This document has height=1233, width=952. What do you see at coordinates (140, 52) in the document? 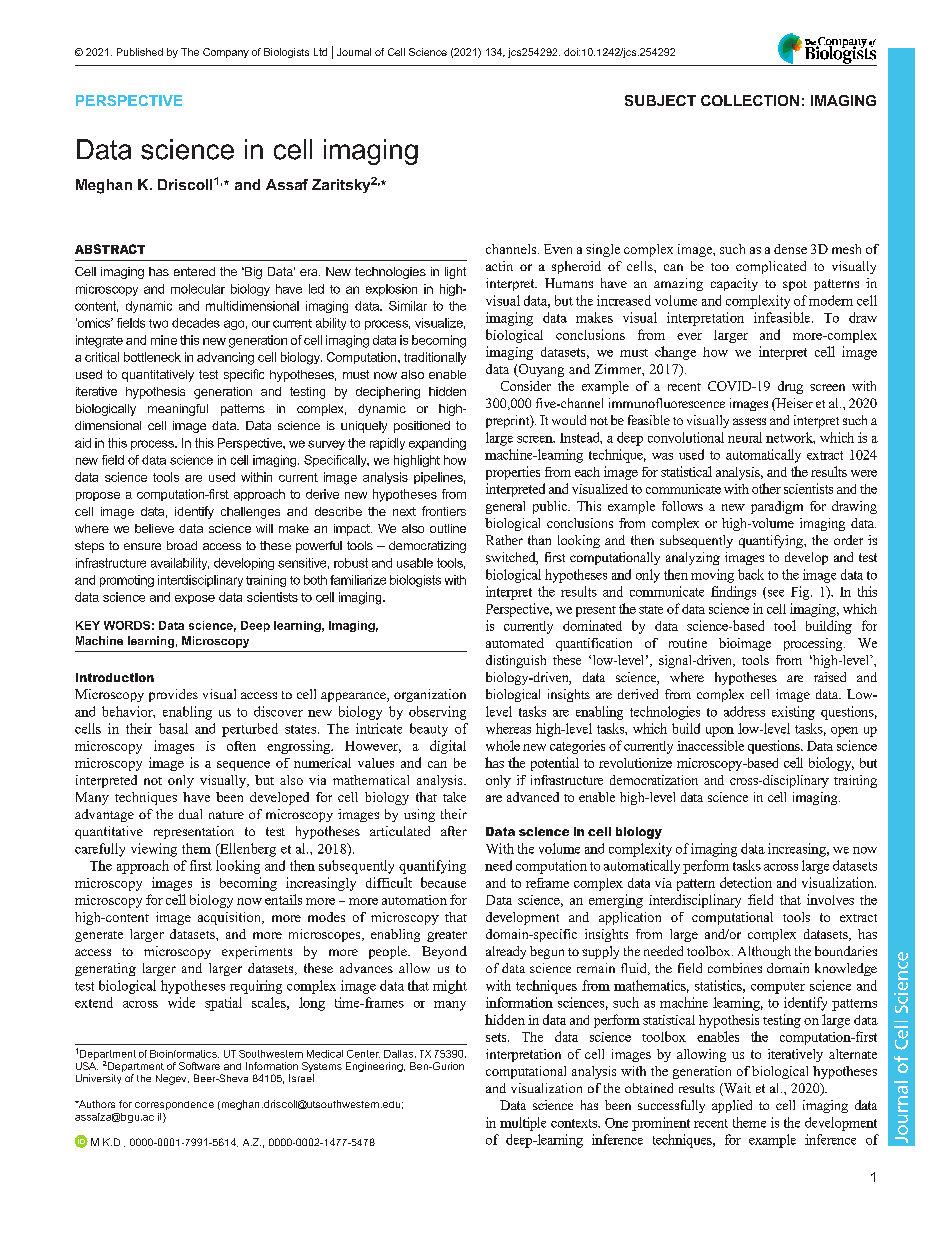
I see `Published` at bounding box center [140, 52].
